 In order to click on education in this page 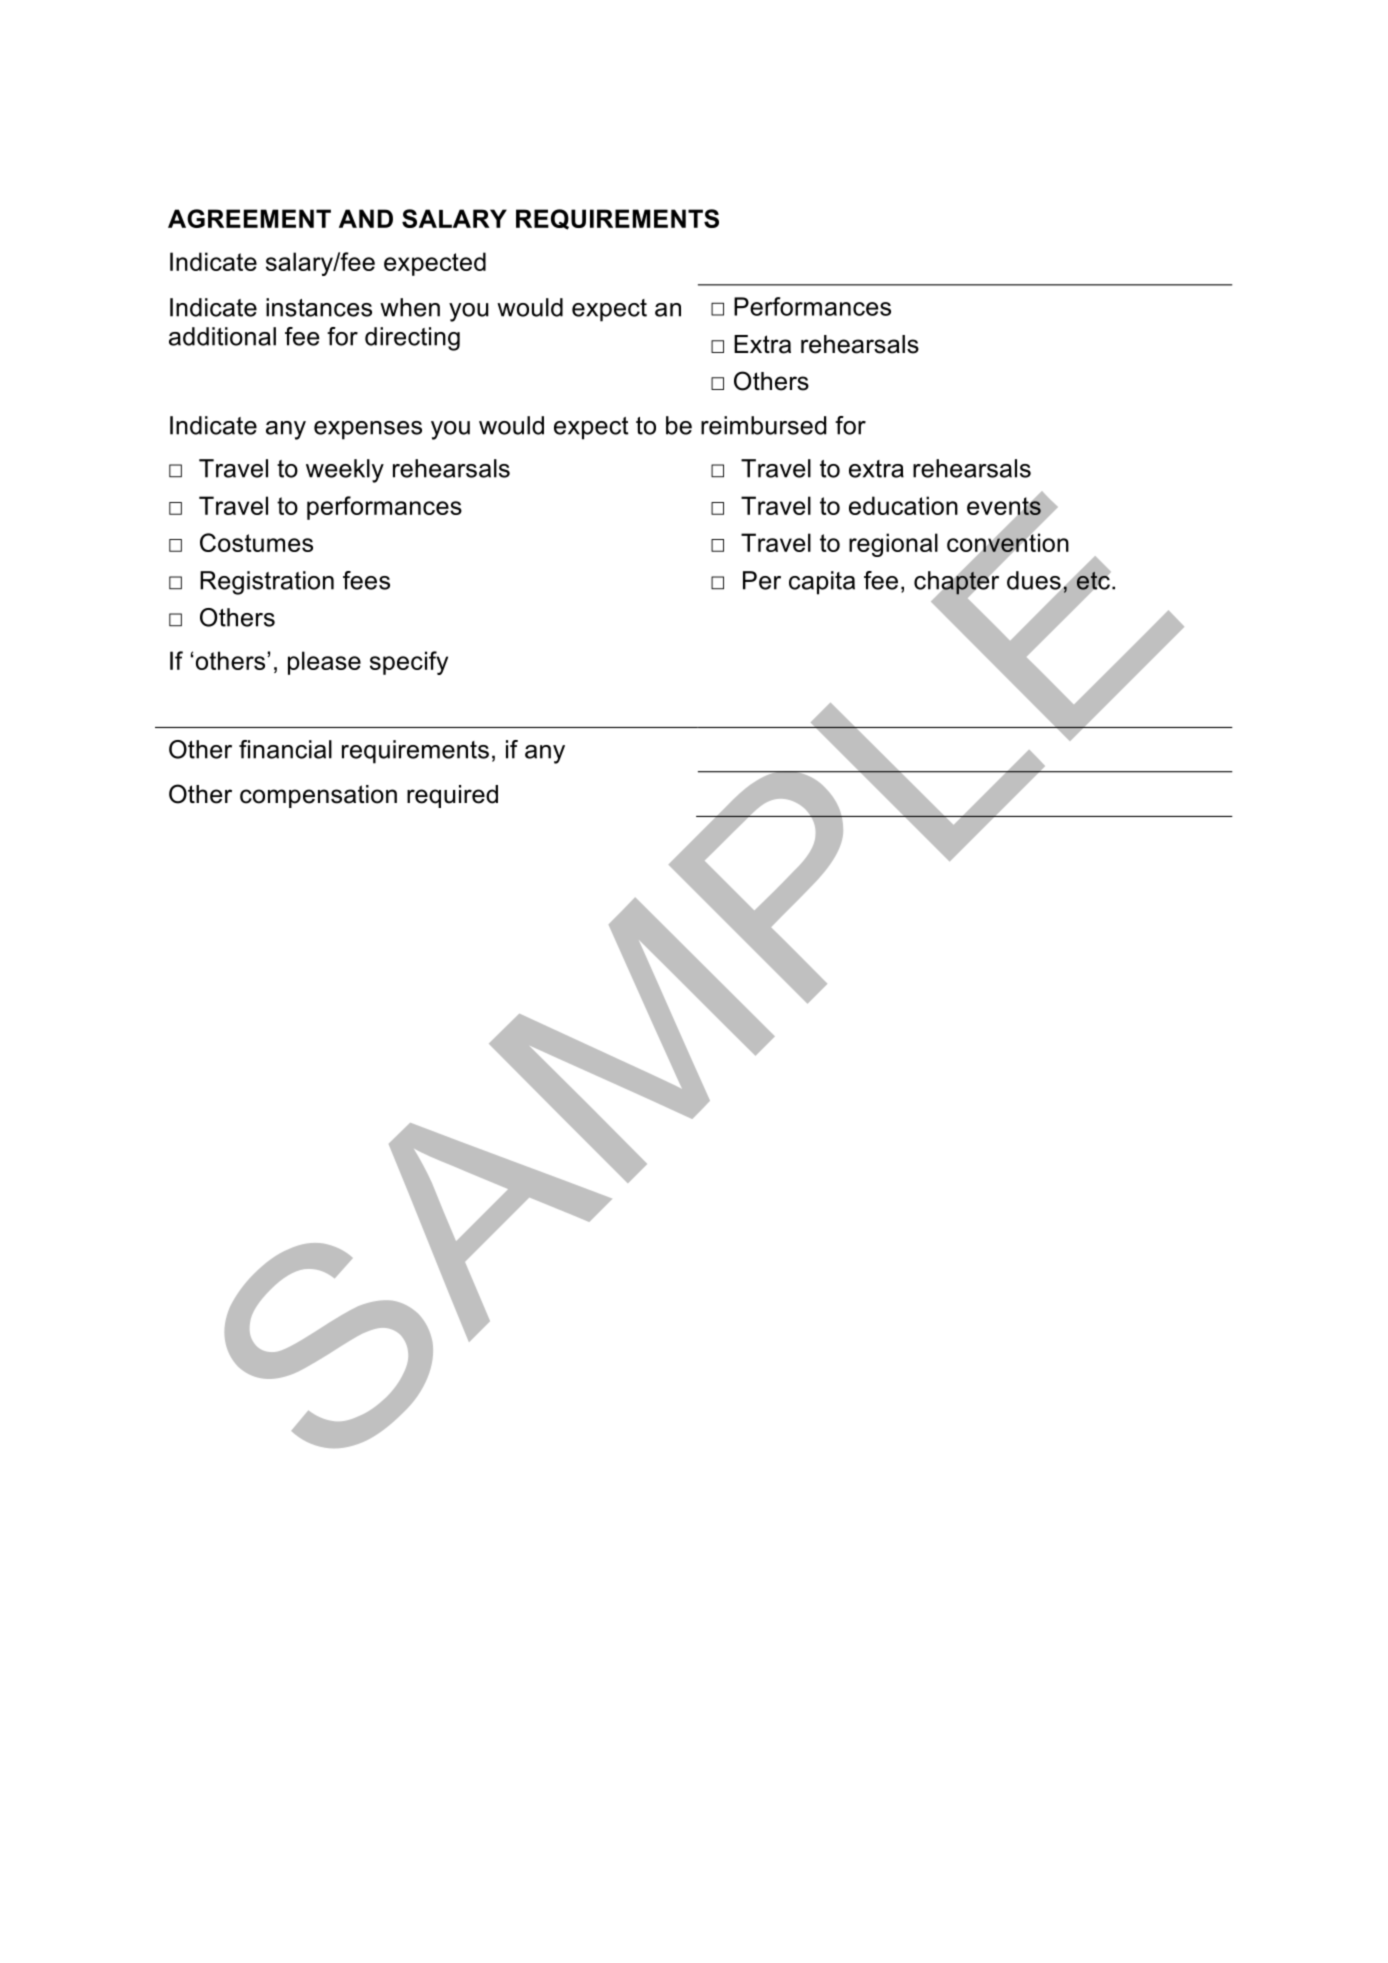, I will do `click(903, 505)`.
